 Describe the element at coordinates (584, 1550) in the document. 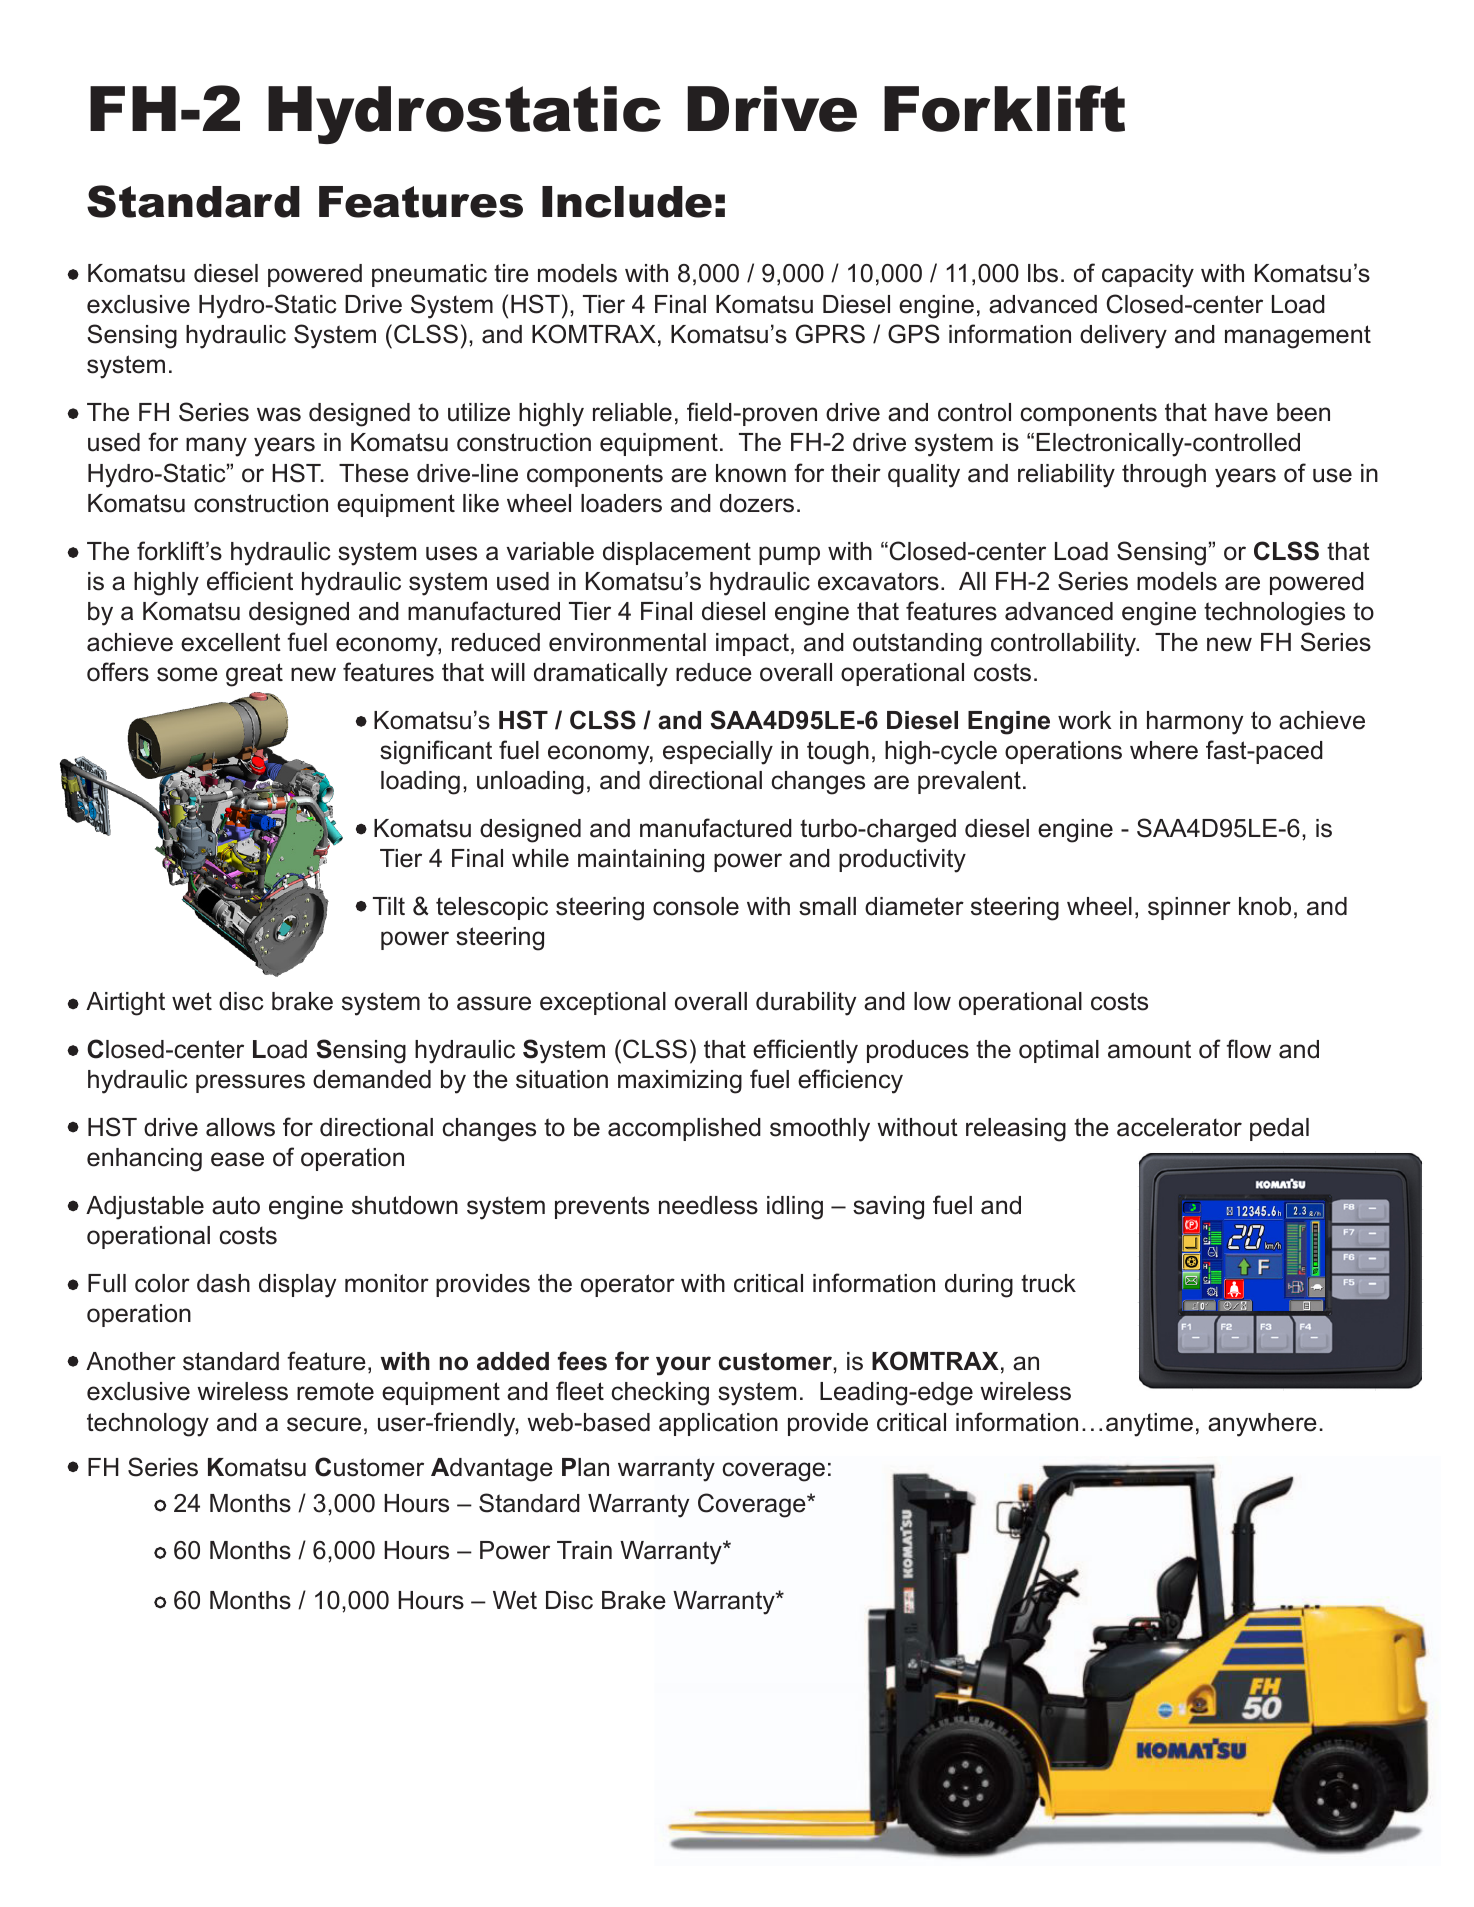

I see `Train` at that location.
